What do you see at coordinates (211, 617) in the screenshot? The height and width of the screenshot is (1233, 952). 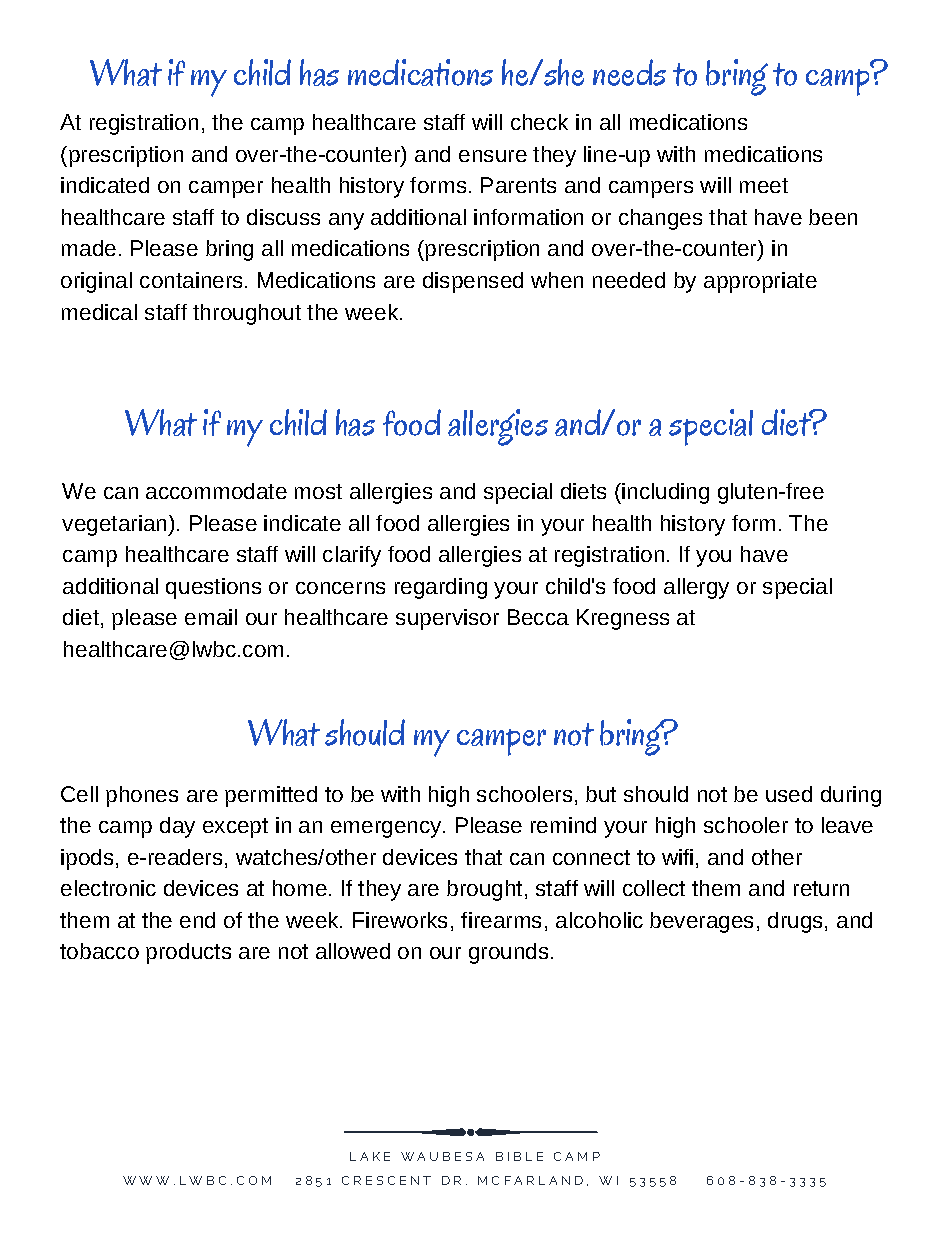 I see `email` at bounding box center [211, 617].
